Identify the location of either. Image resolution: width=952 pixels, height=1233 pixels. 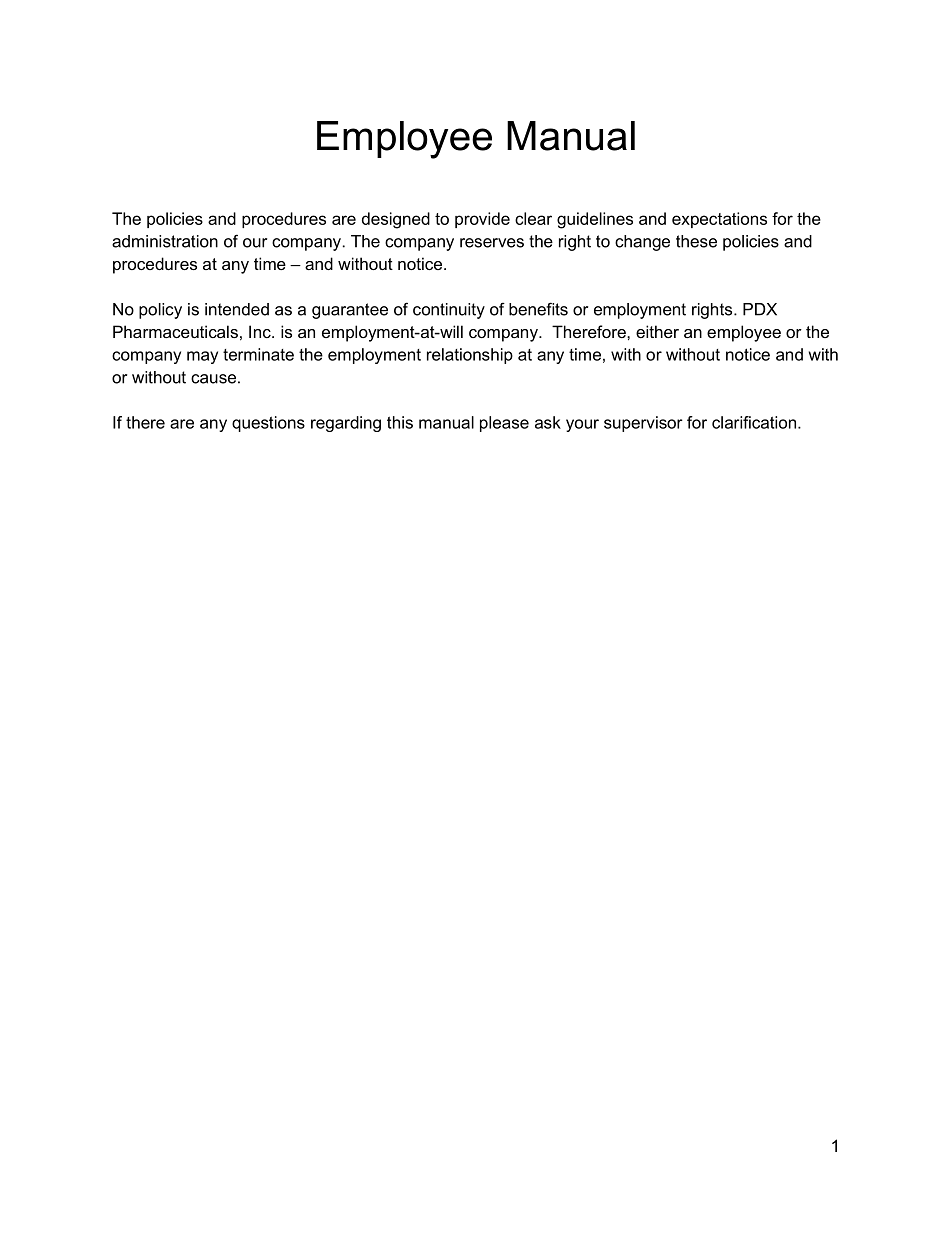
(657, 331).
